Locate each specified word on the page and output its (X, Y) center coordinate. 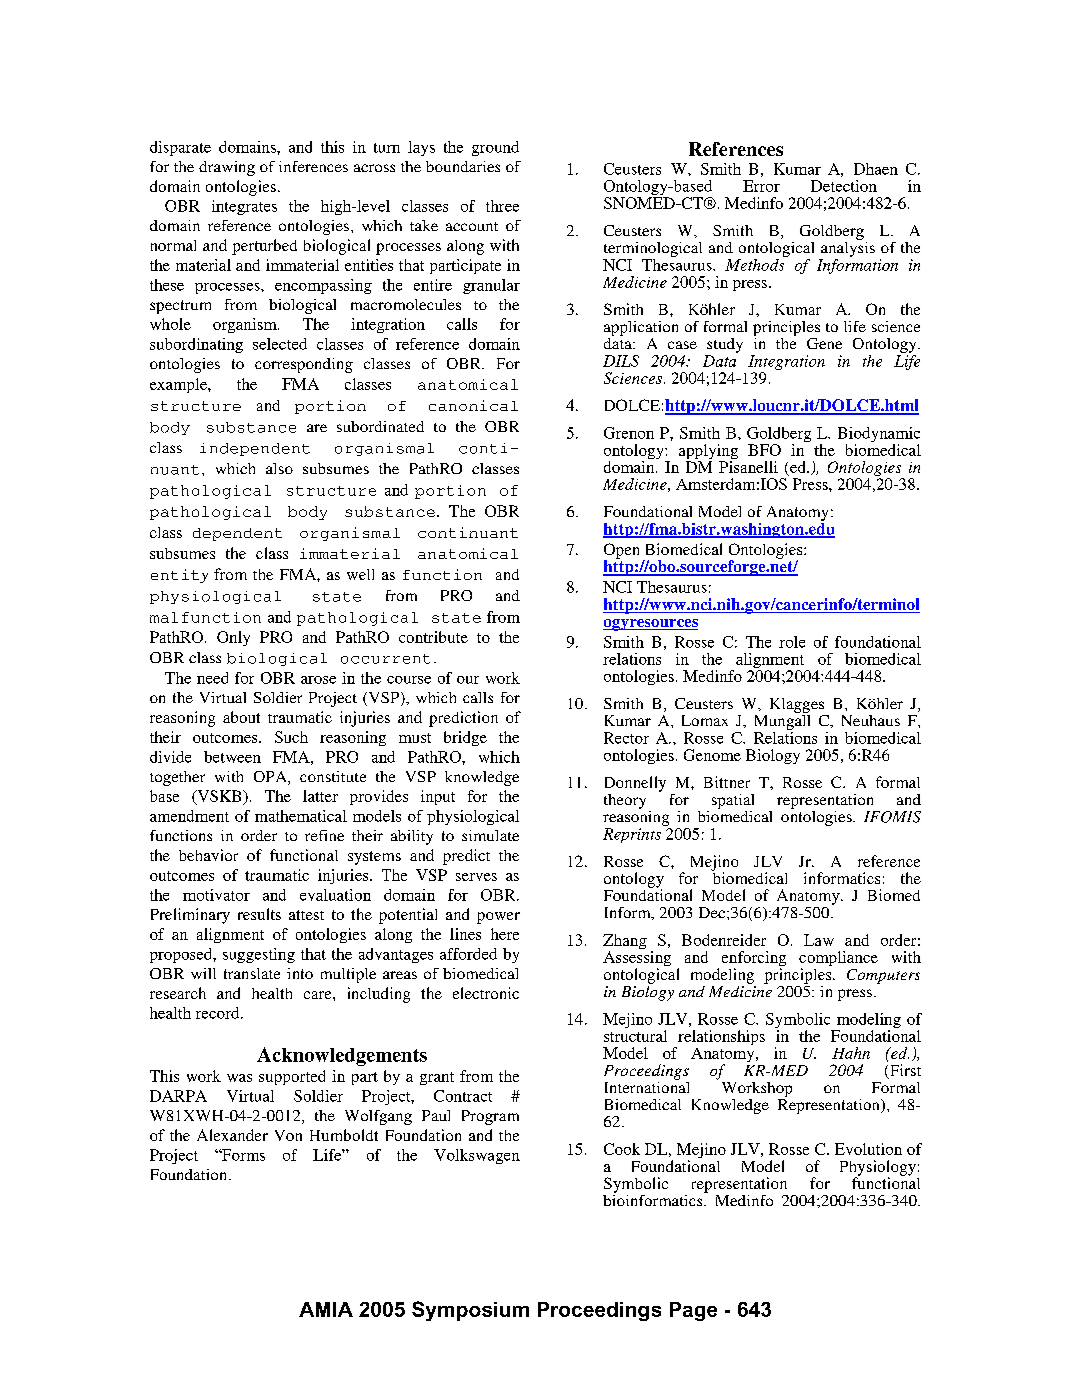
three (502, 206)
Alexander (232, 1135)
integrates (244, 207)
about (241, 717)
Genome (712, 755)
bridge (465, 738)
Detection (844, 186)
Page (693, 1311)
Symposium (470, 1311)
